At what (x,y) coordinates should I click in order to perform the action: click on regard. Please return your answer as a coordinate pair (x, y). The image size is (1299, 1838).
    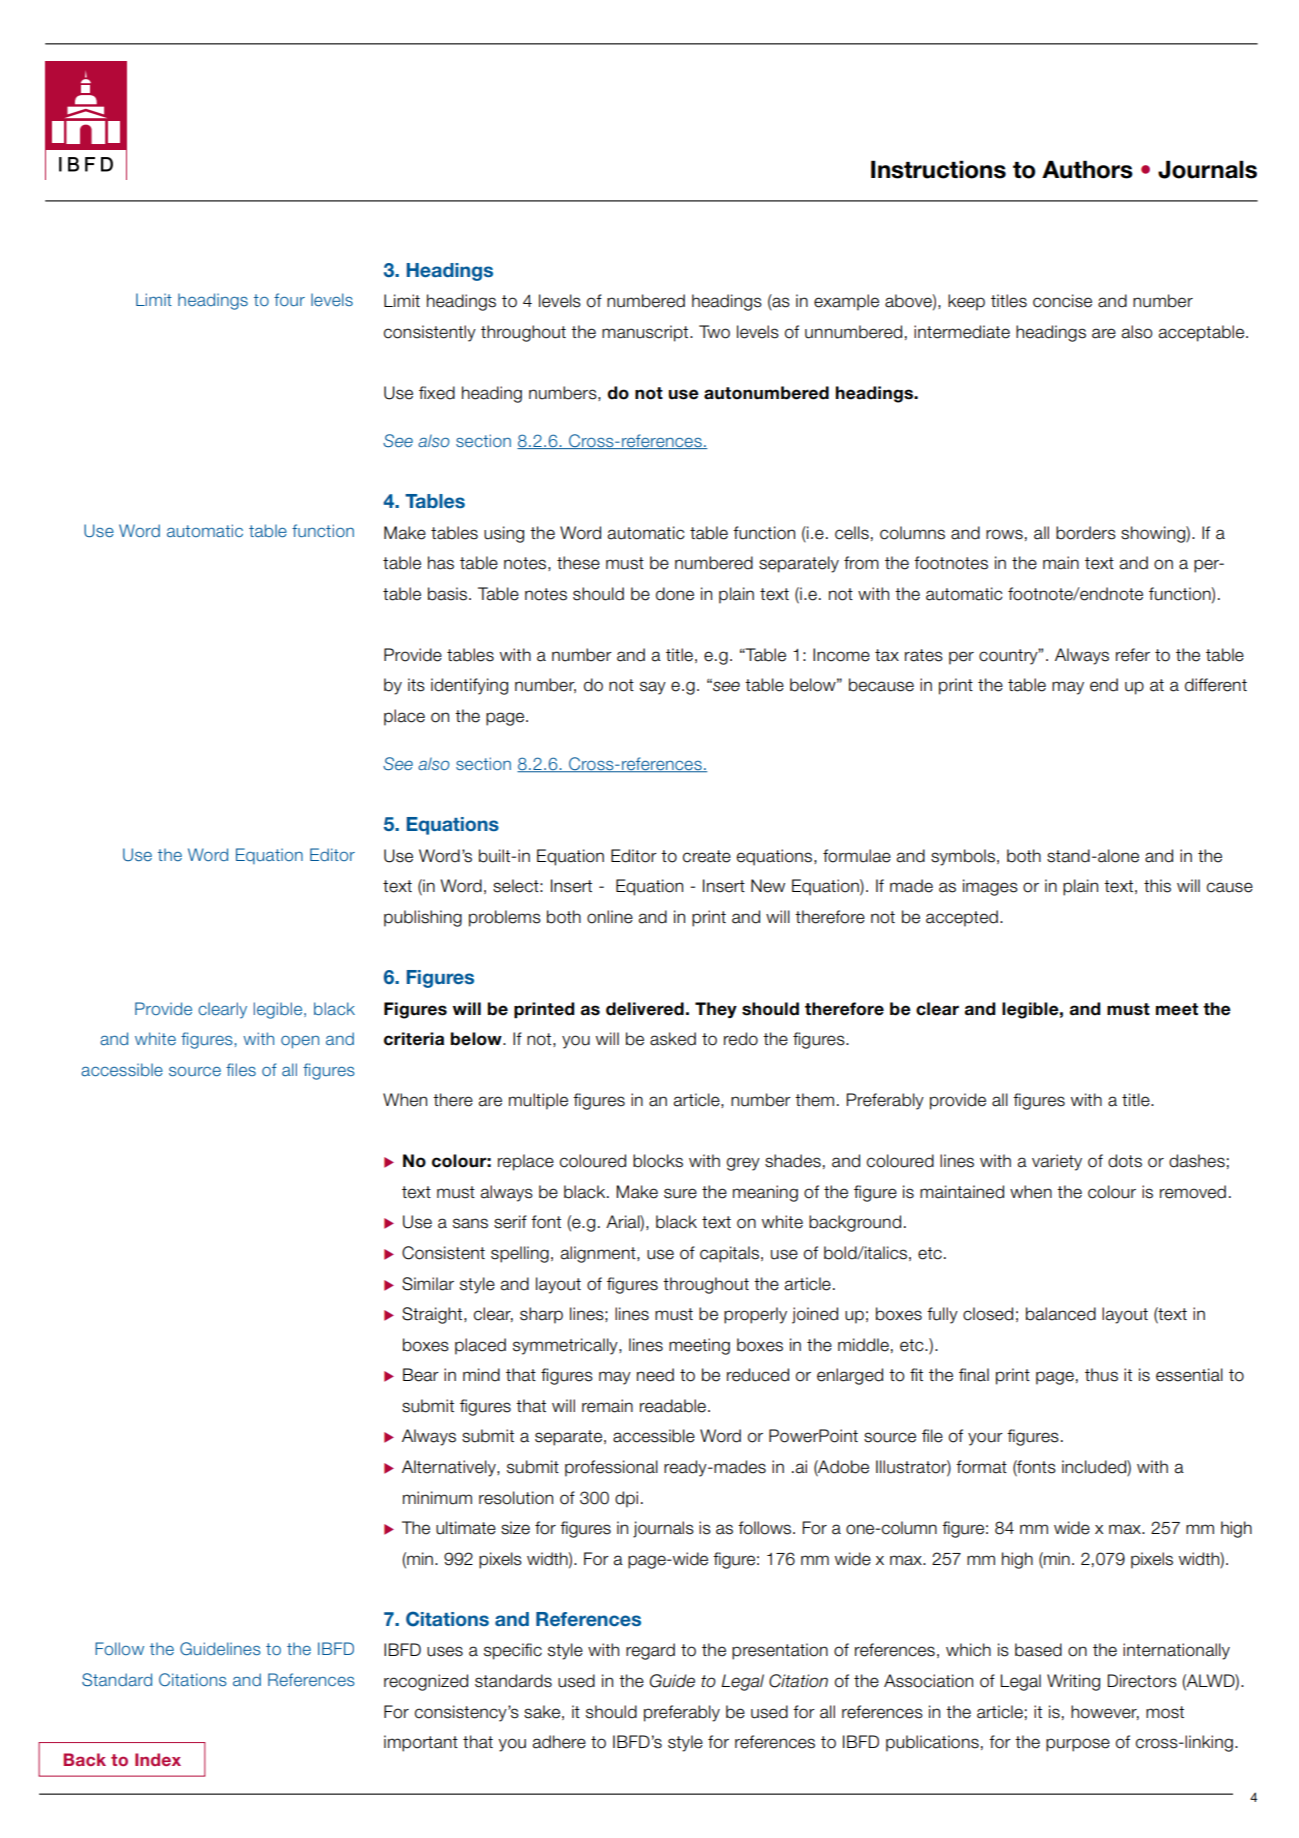
    Looking at the image, I should click on (650, 1651).
